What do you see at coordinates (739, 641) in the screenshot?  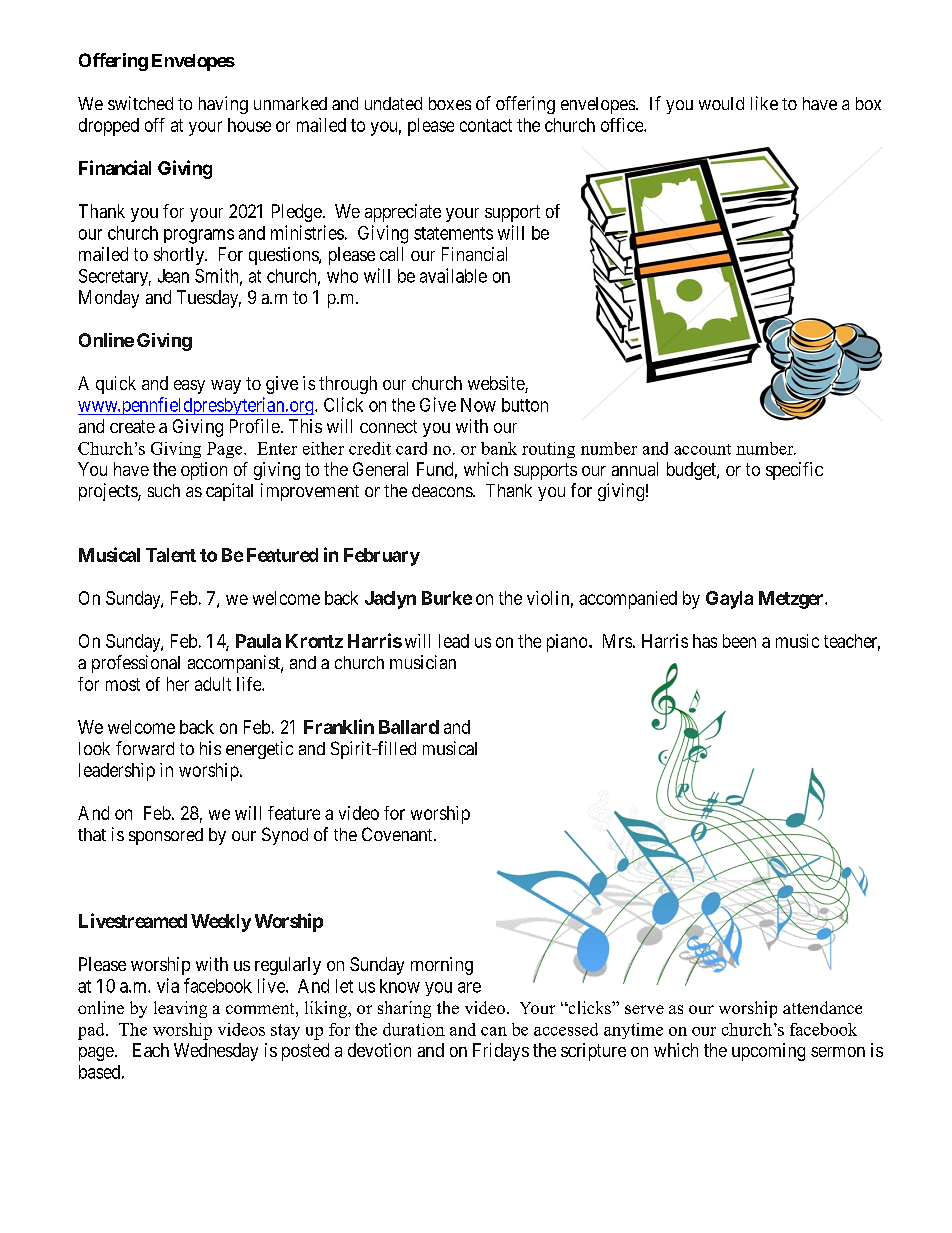 I see `been` at bounding box center [739, 641].
